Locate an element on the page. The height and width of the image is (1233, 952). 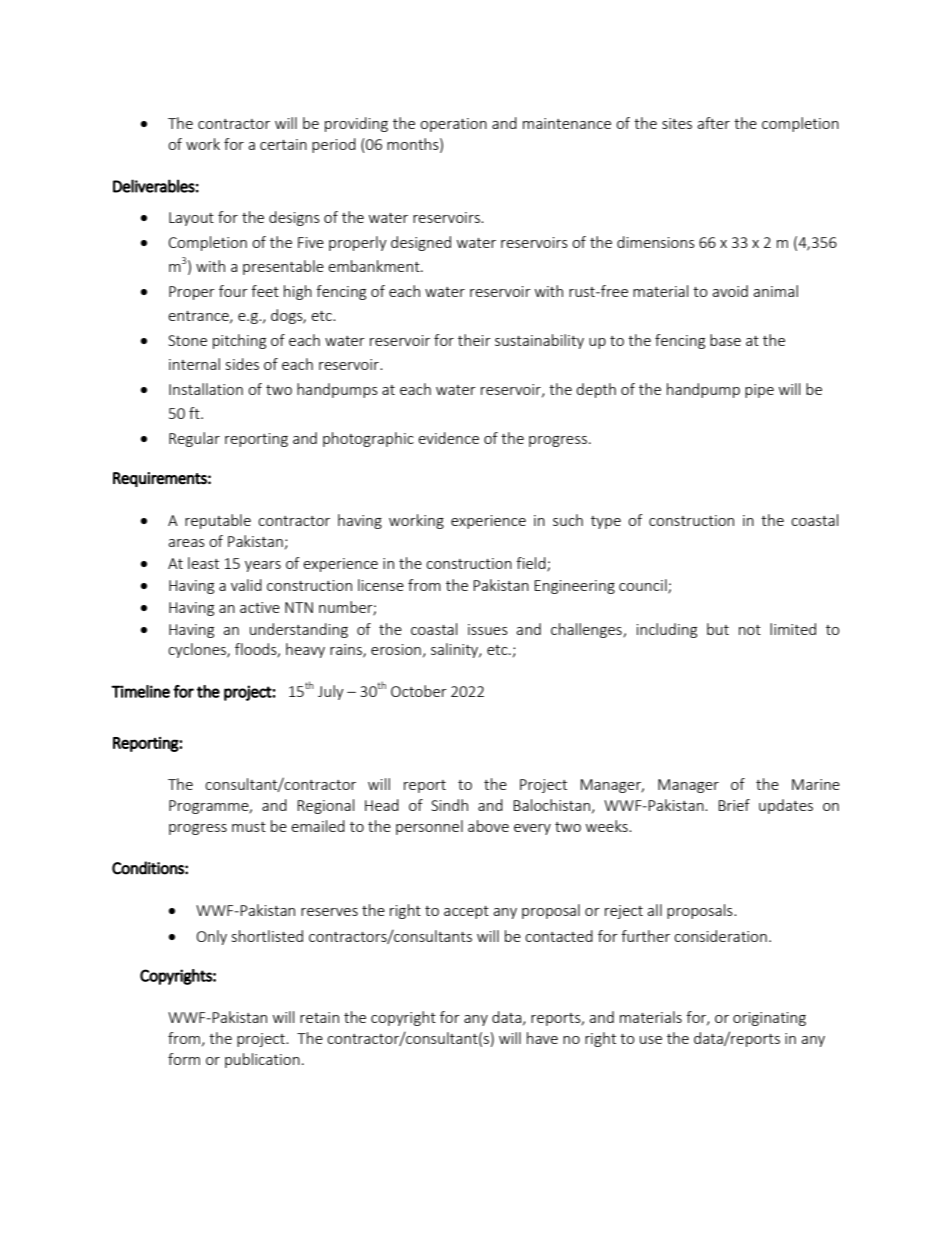
after is located at coordinates (713, 123).
